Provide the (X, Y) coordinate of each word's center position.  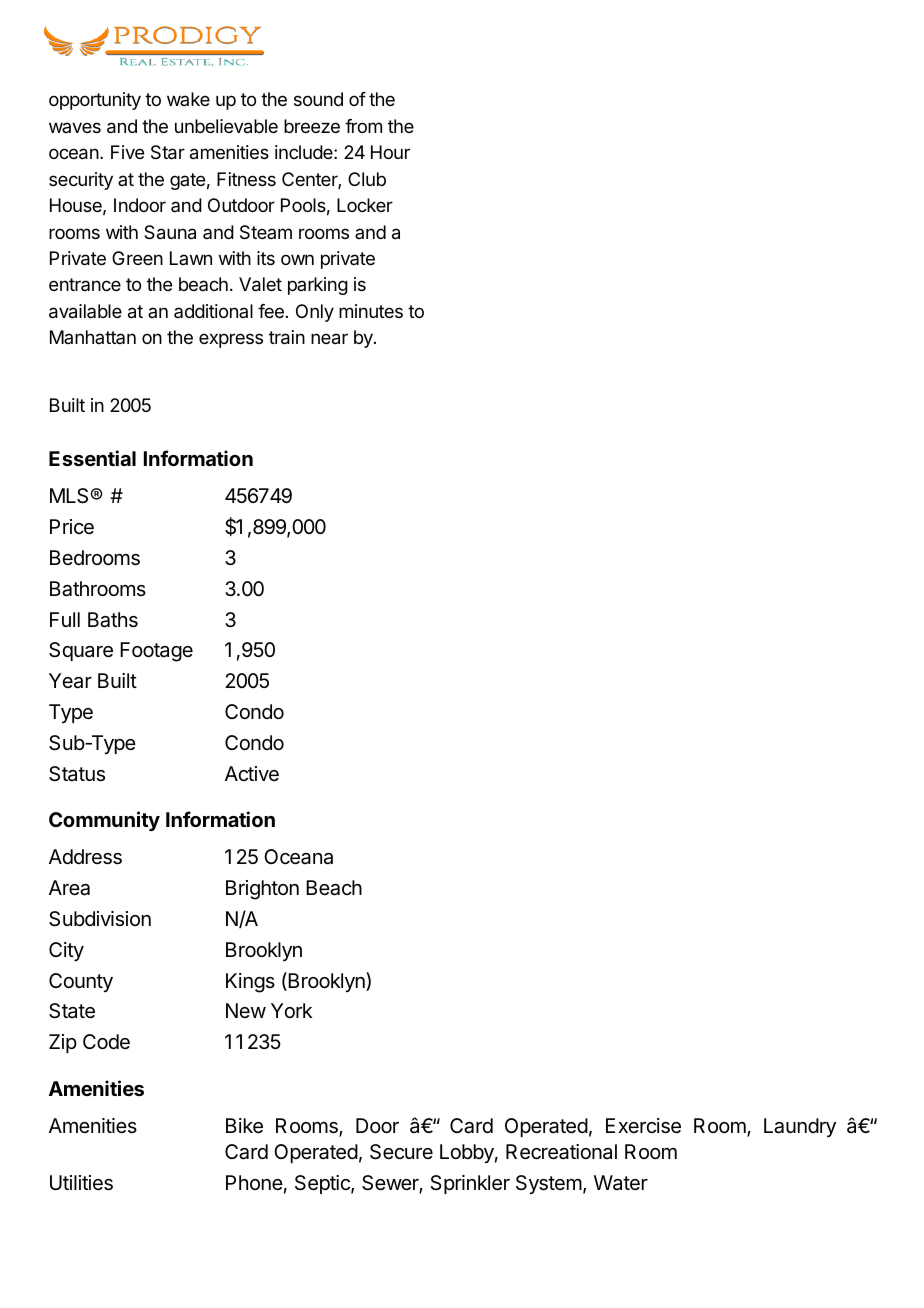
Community (104, 821)
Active (252, 773)
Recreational (561, 1152)
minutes (371, 311)
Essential (92, 458)
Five (127, 152)
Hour (390, 152)
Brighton (262, 890)
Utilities (81, 1183)
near (329, 339)
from (363, 126)
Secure (401, 1152)
